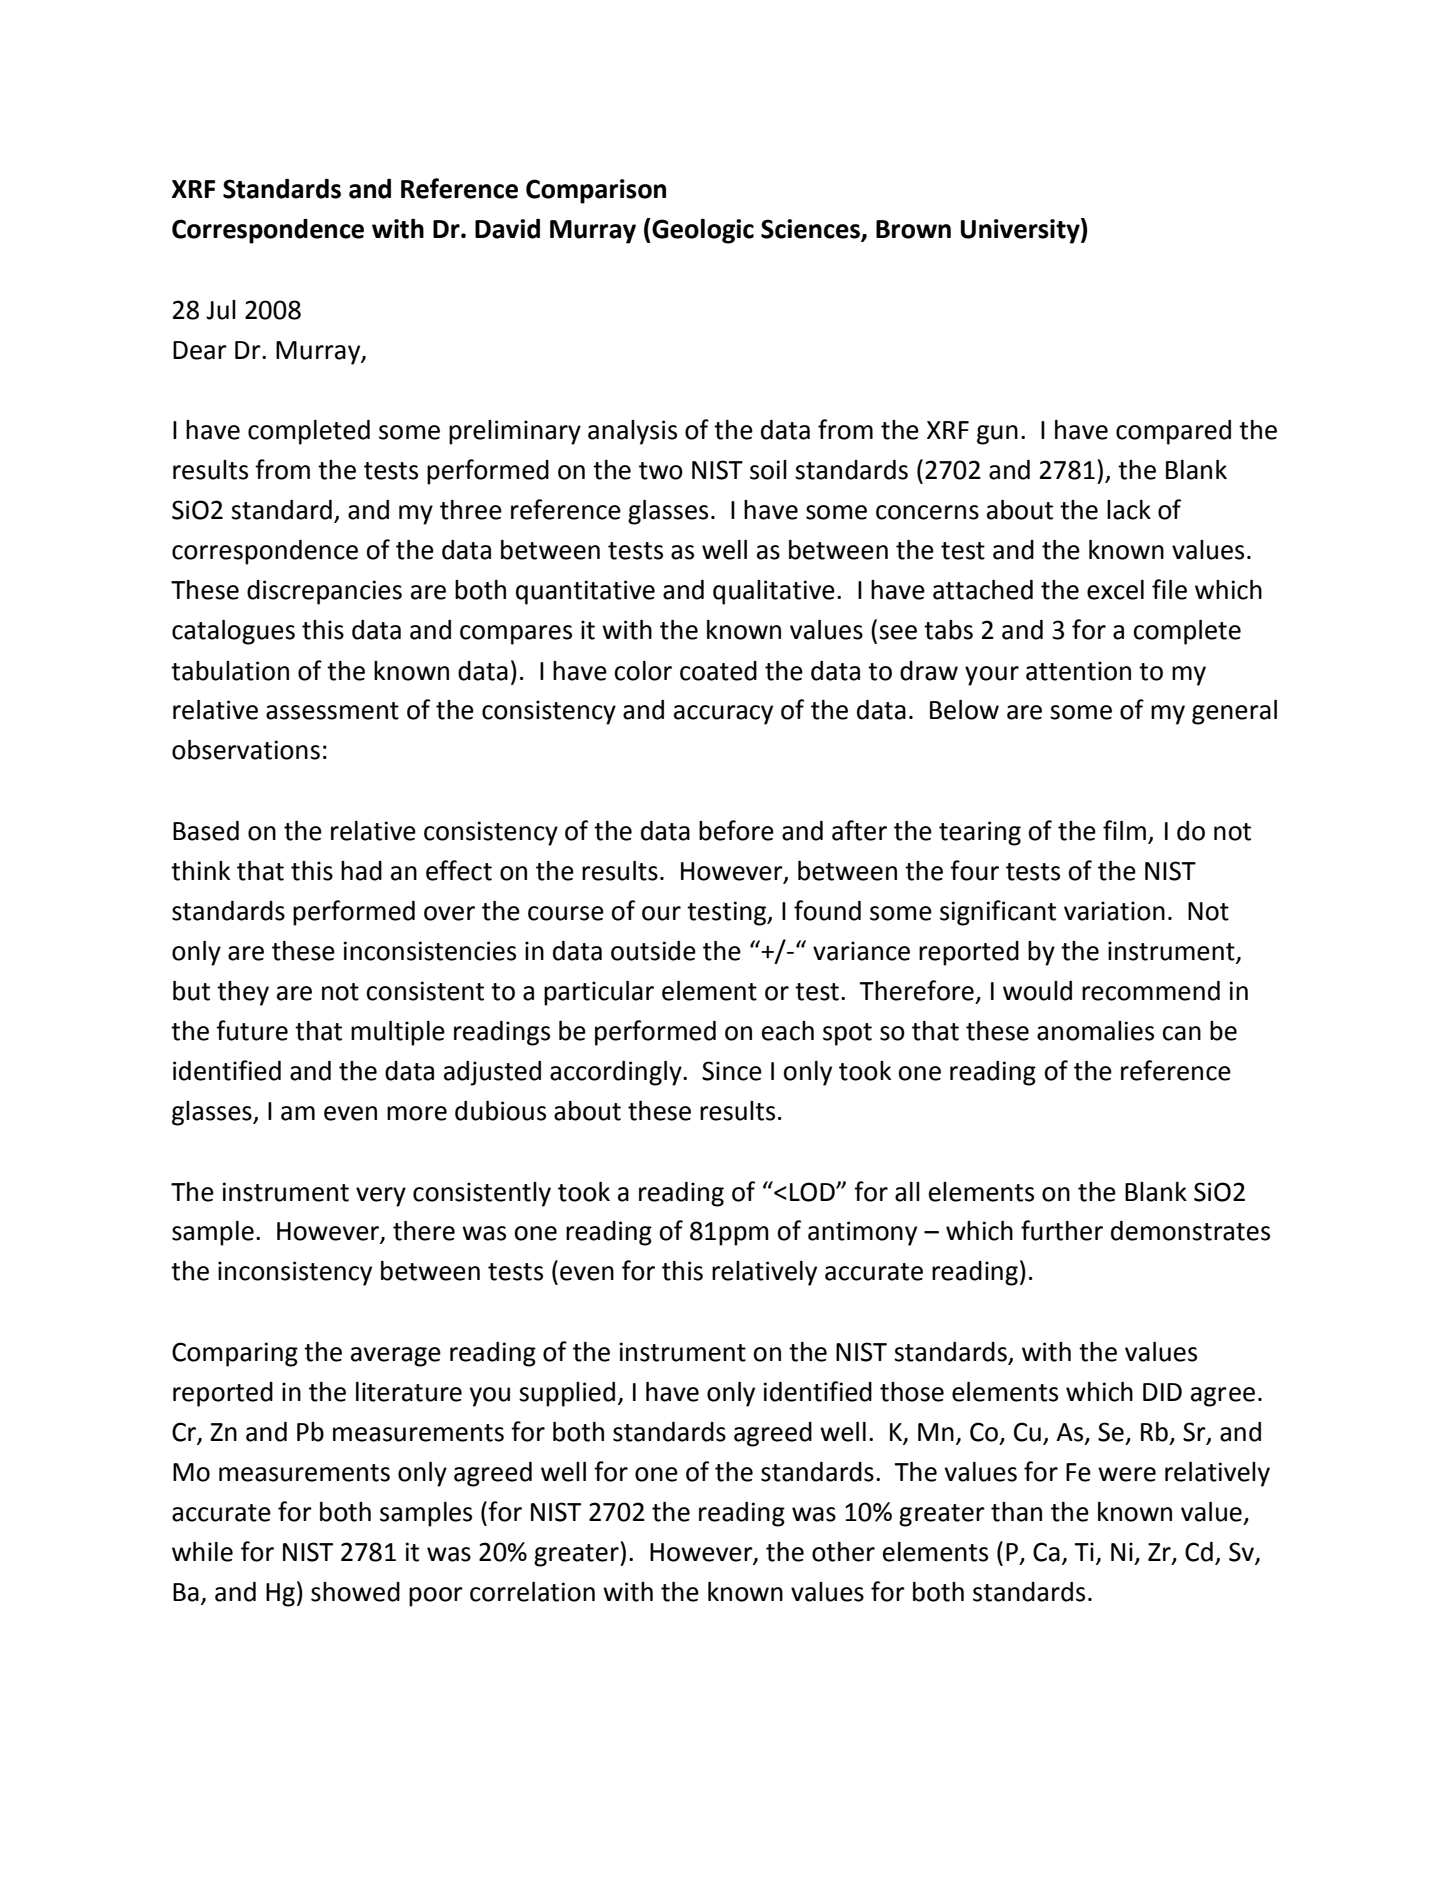 This screenshot has width=1456, height=1884. Describe the element at coordinates (221, 310) in the screenshot. I see `Jul` at that location.
